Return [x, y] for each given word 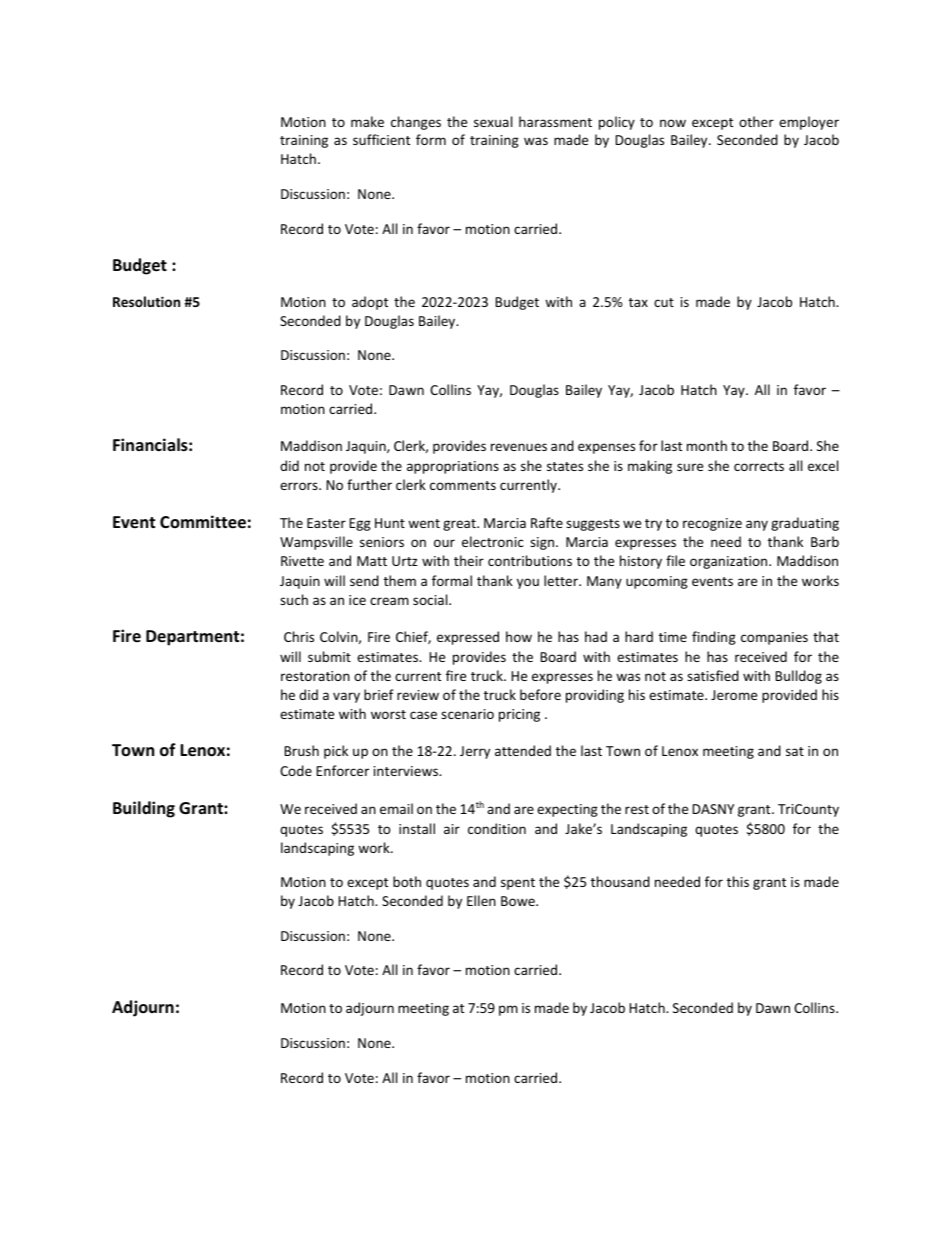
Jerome [734, 695]
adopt [370, 303]
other [756, 121]
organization [730, 562]
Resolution [146, 301]
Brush [302, 750]
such [294, 599]
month [707, 445]
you [528, 583]
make [367, 121]
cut [664, 302]
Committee [203, 522]
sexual [493, 121]
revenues [519, 447]
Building [144, 809]
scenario [467, 714]
